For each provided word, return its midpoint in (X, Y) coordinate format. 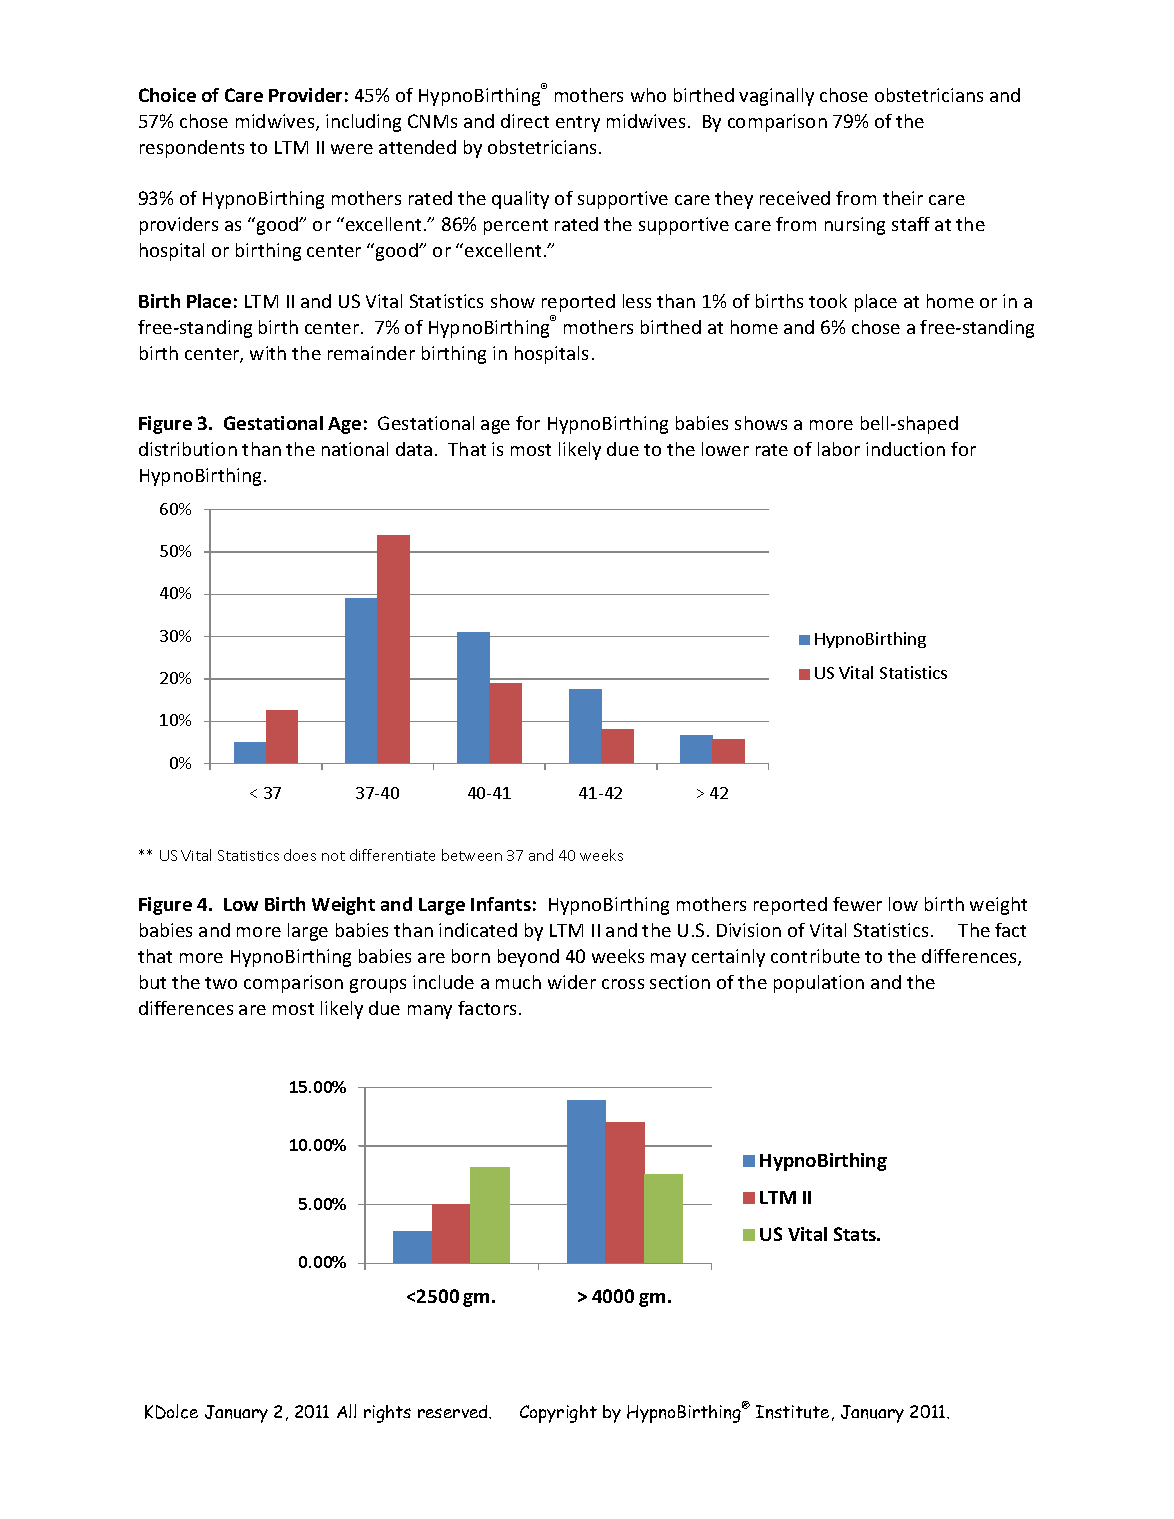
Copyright (558, 1414)
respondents (192, 149)
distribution (188, 449)
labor (839, 449)
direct (525, 121)
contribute (815, 956)
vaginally (776, 97)
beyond (528, 958)
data (414, 449)
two (221, 983)
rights (387, 1414)
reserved (454, 1412)
